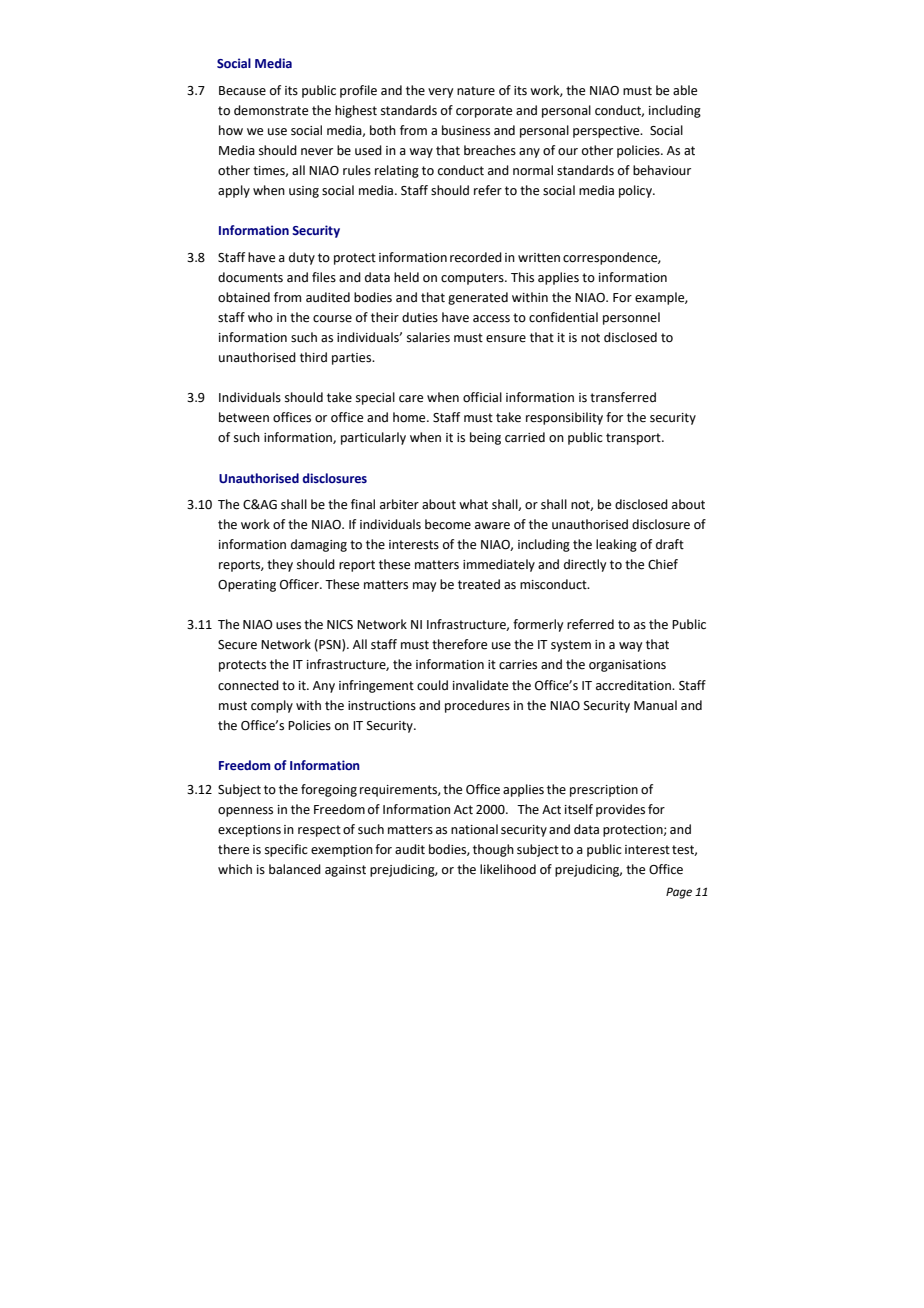  I want to click on damaging, so click(319, 545).
